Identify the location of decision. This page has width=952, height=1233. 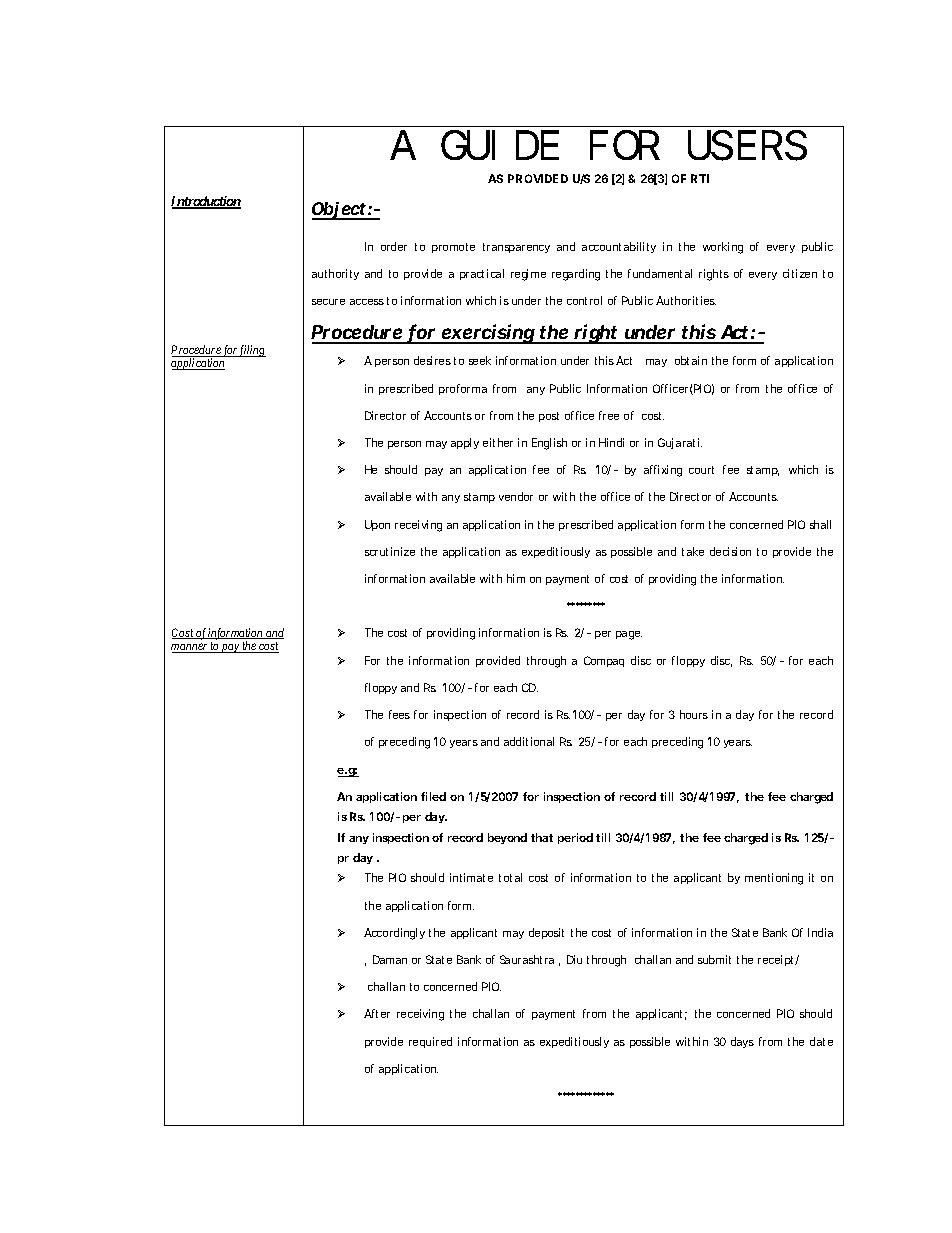
(730, 551).
